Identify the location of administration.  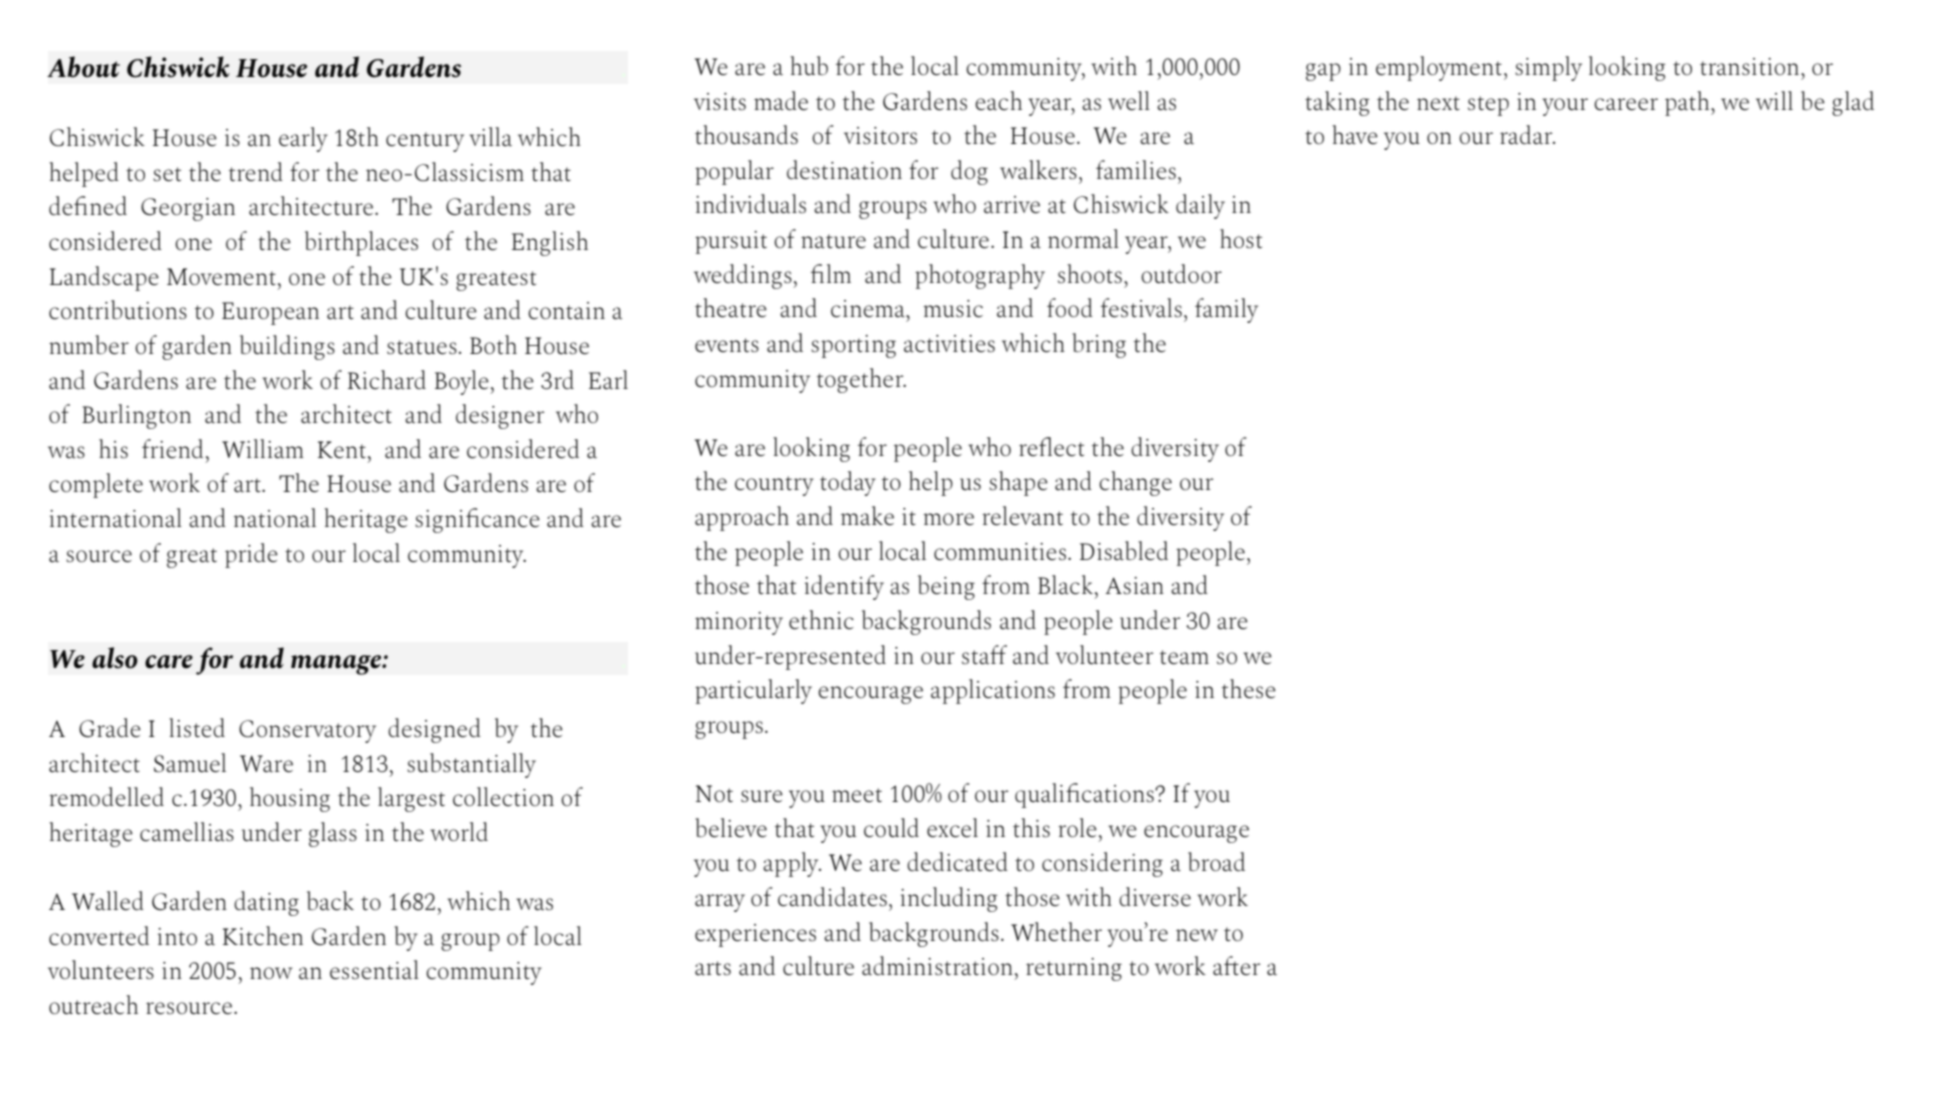
(937, 965).
